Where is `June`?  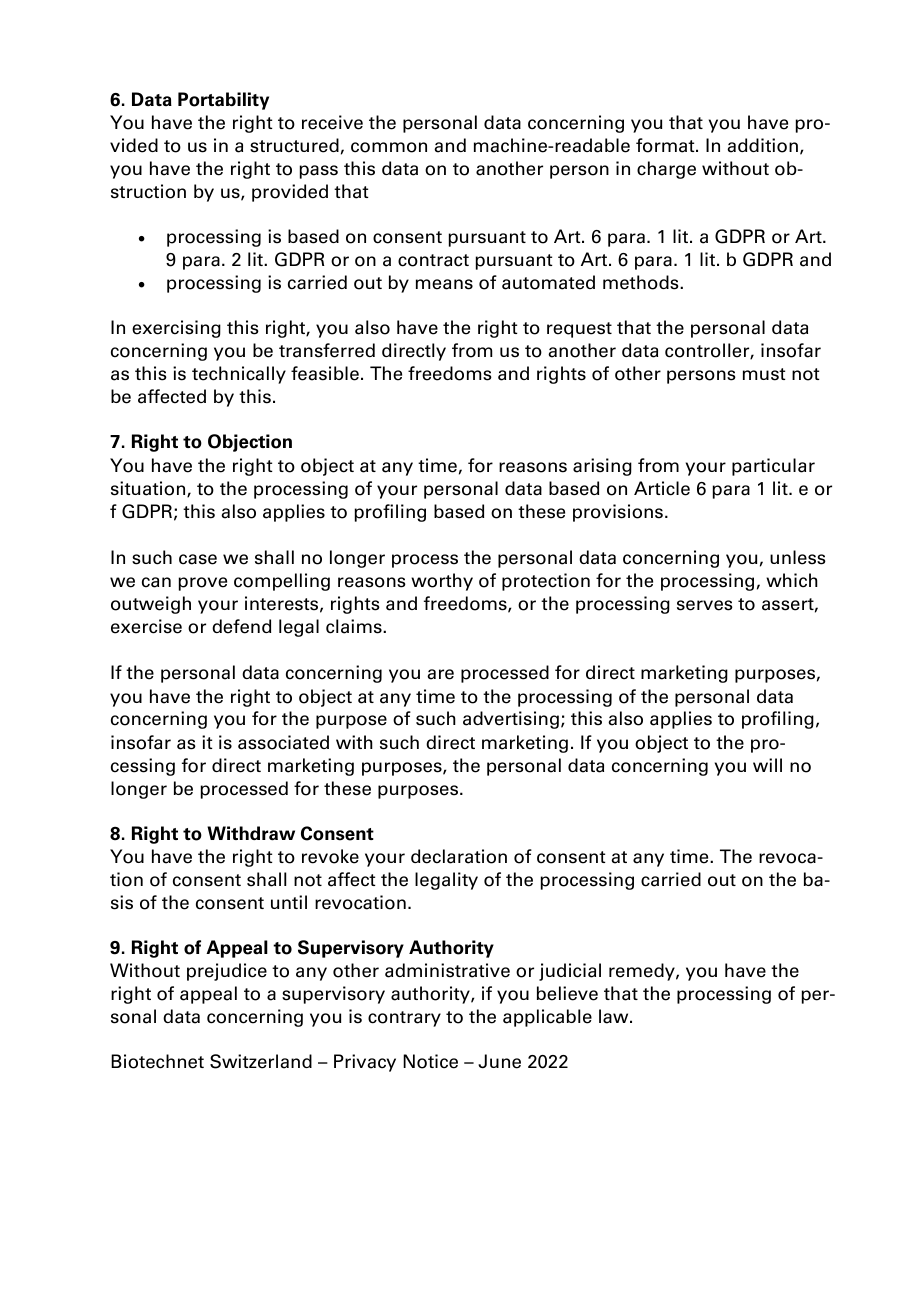 June is located at coordinates (499, 1061).
